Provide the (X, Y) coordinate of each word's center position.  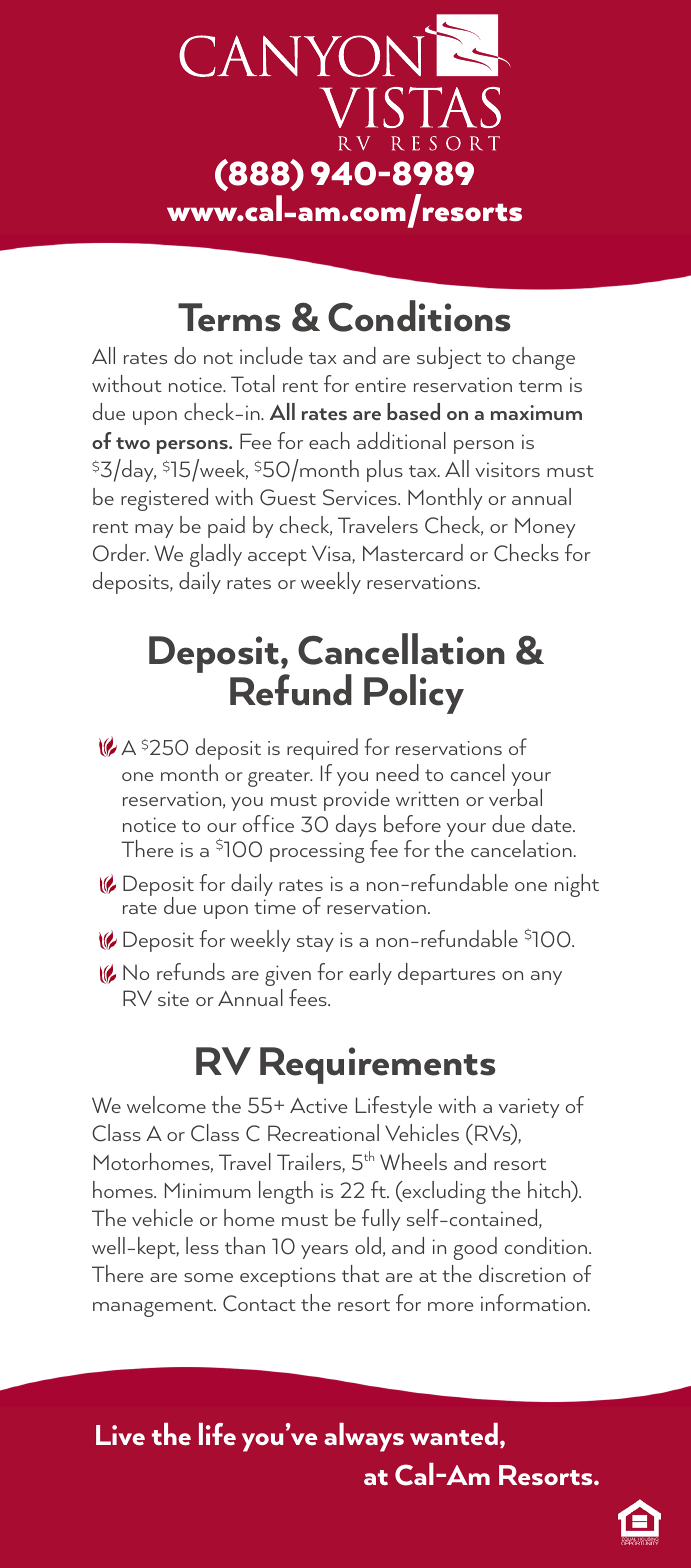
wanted (454, 1434)
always (364, 1437)
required (322, 749)
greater (280, 778)
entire (380, 384)
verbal (515, 797)
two (133, 443)
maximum (536, 412)
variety (529, 1108)
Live (120, 1435)
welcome (166, 1104)
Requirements (378, 1065)
